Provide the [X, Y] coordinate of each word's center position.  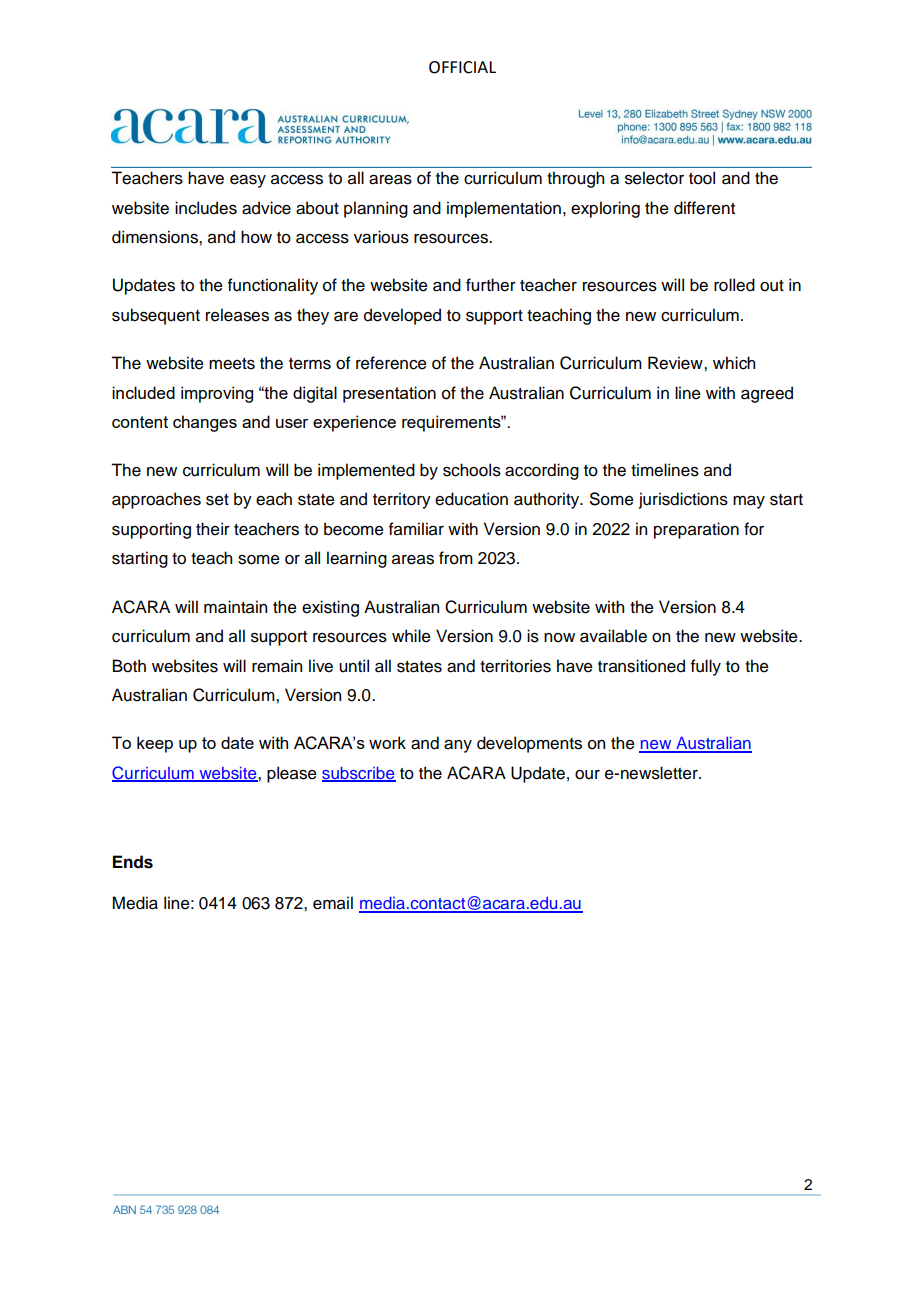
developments [529, 744]
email [333, 903]
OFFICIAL [462, 67]
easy [248, 181]
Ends [133, 862]
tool [702, 178]
